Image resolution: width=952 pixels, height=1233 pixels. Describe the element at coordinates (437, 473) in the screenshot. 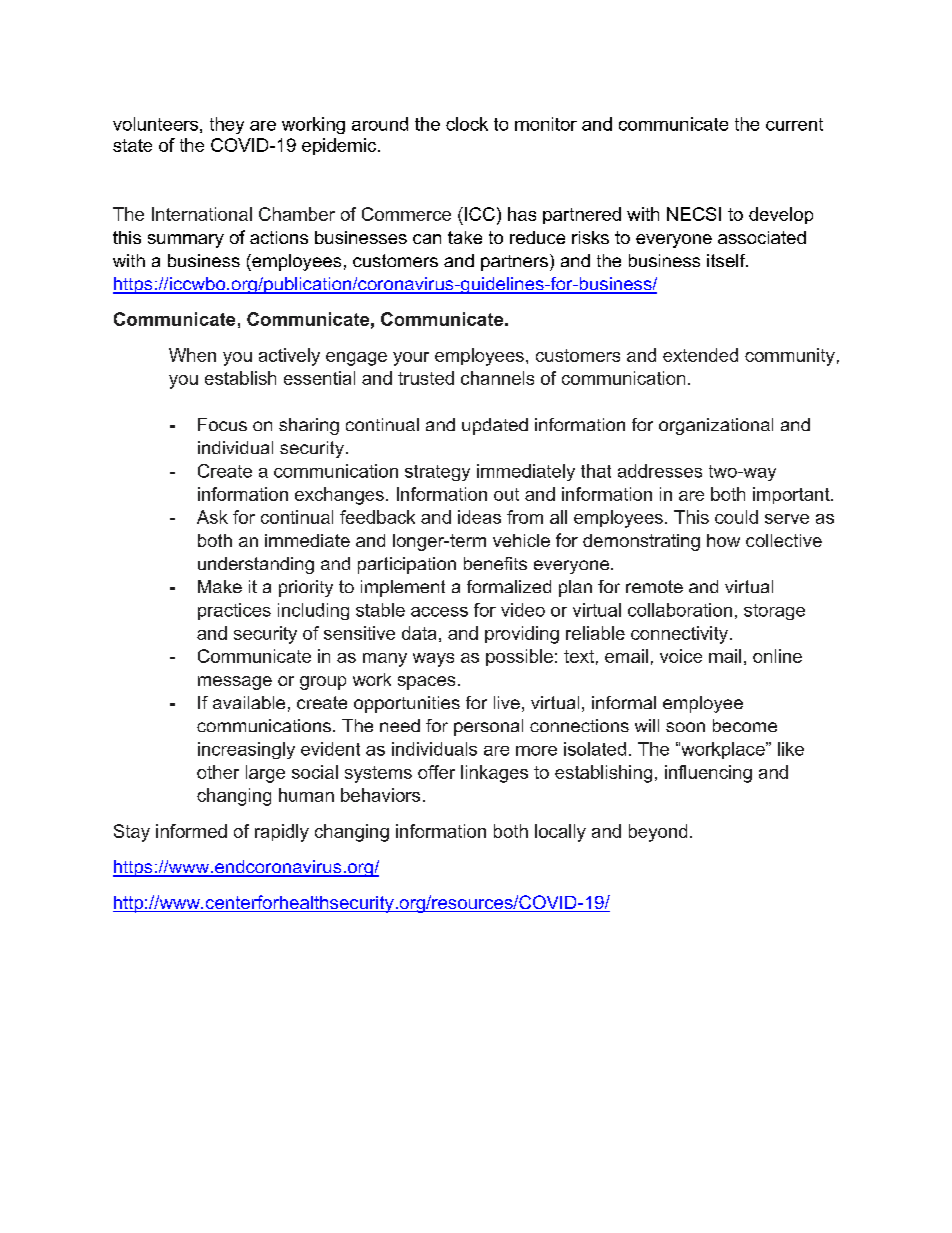

I see `strategy` at that location.
